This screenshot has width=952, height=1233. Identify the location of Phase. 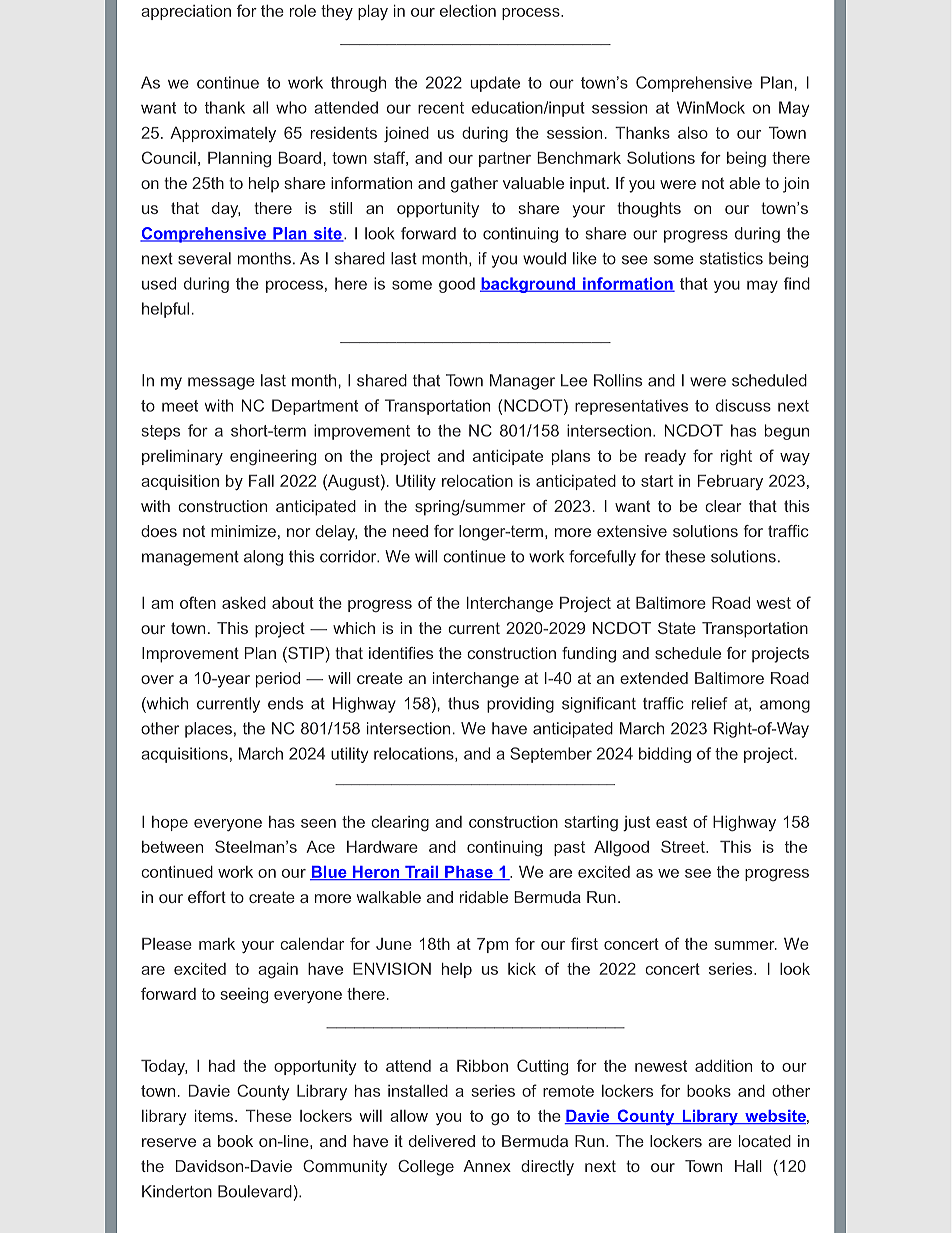
(469, 873).
